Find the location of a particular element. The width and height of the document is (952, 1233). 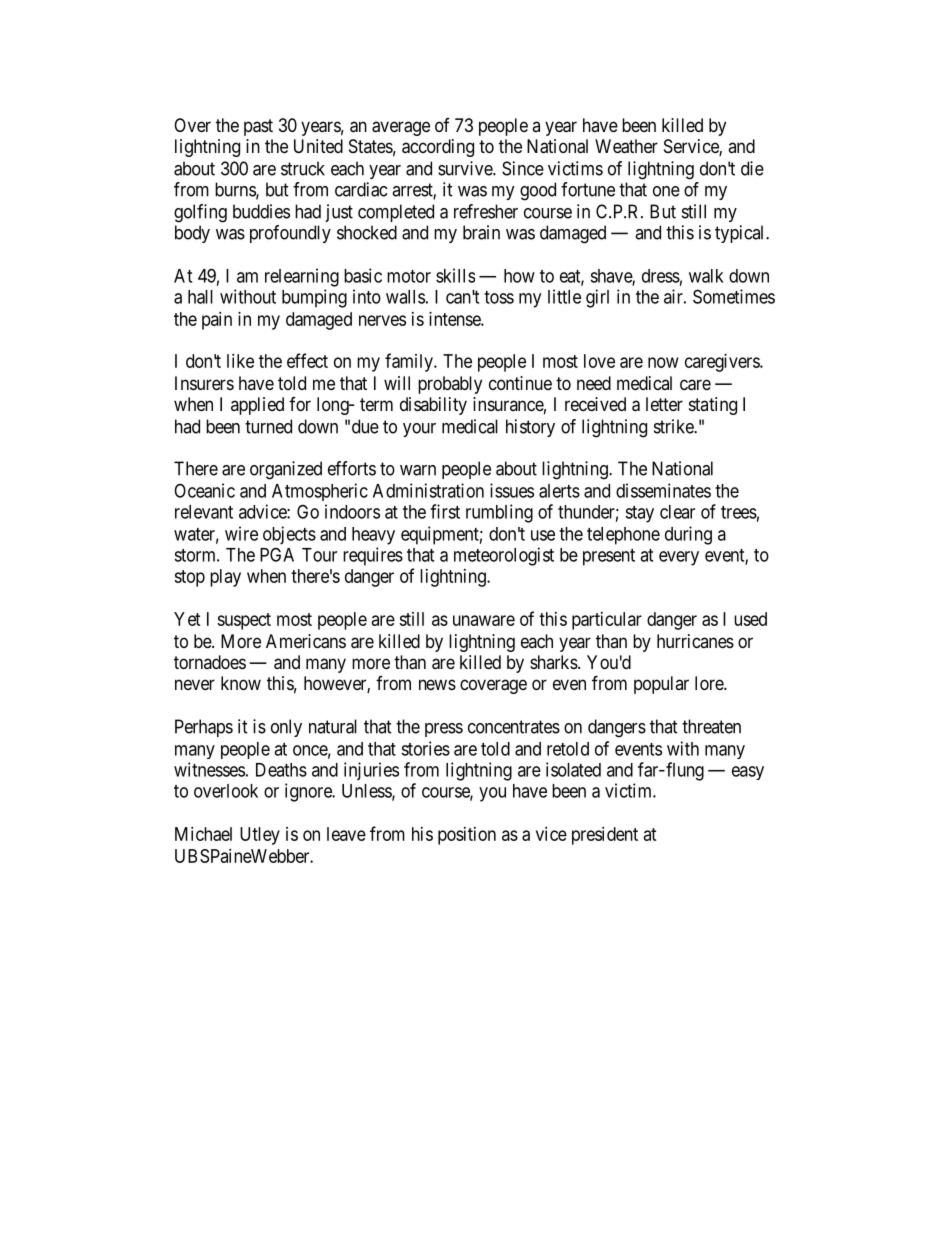

according is located at coordinates (438, 148).
